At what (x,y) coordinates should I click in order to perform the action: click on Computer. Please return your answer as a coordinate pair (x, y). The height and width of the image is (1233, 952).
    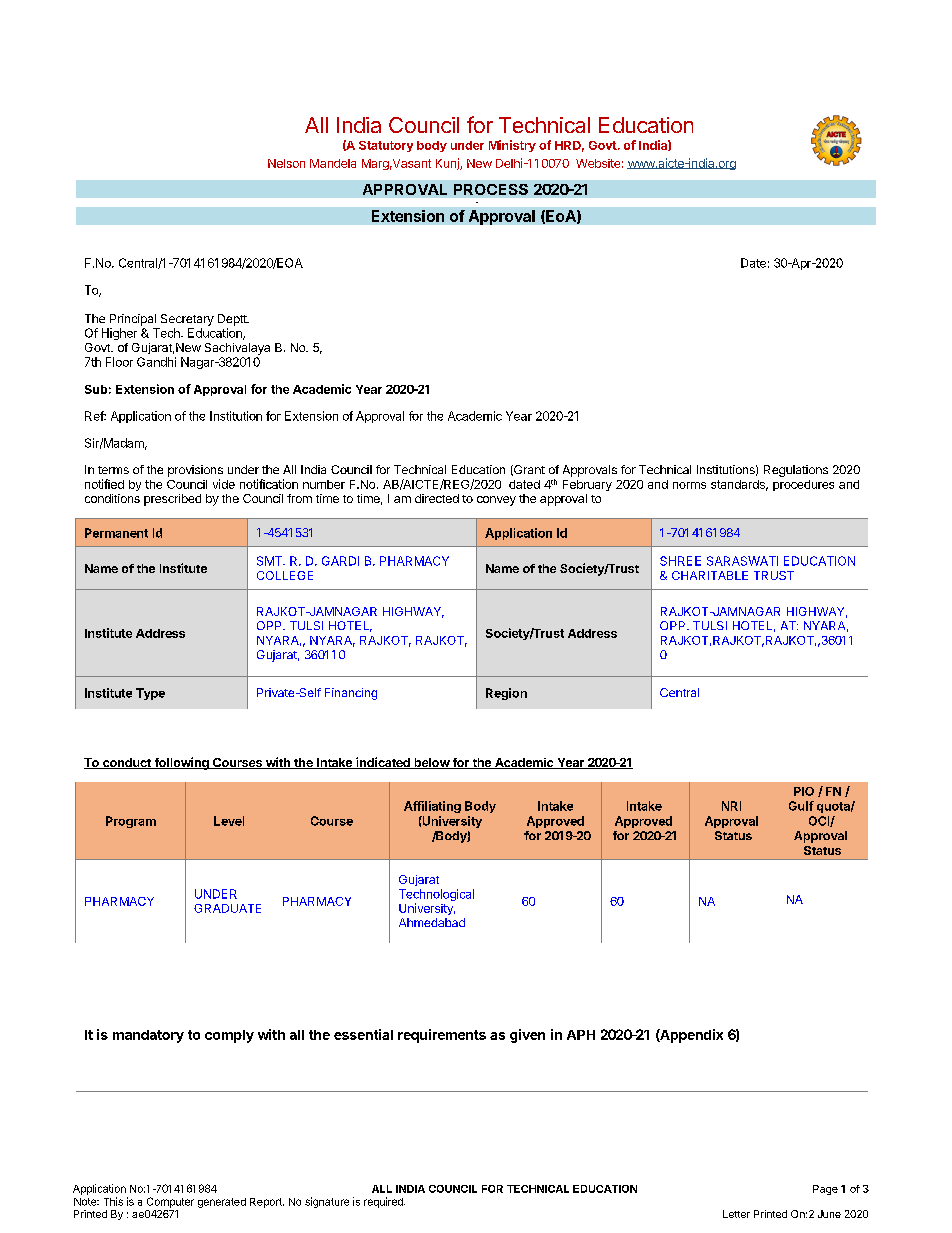
    Looking at the image, I should click on (170, 1202).
